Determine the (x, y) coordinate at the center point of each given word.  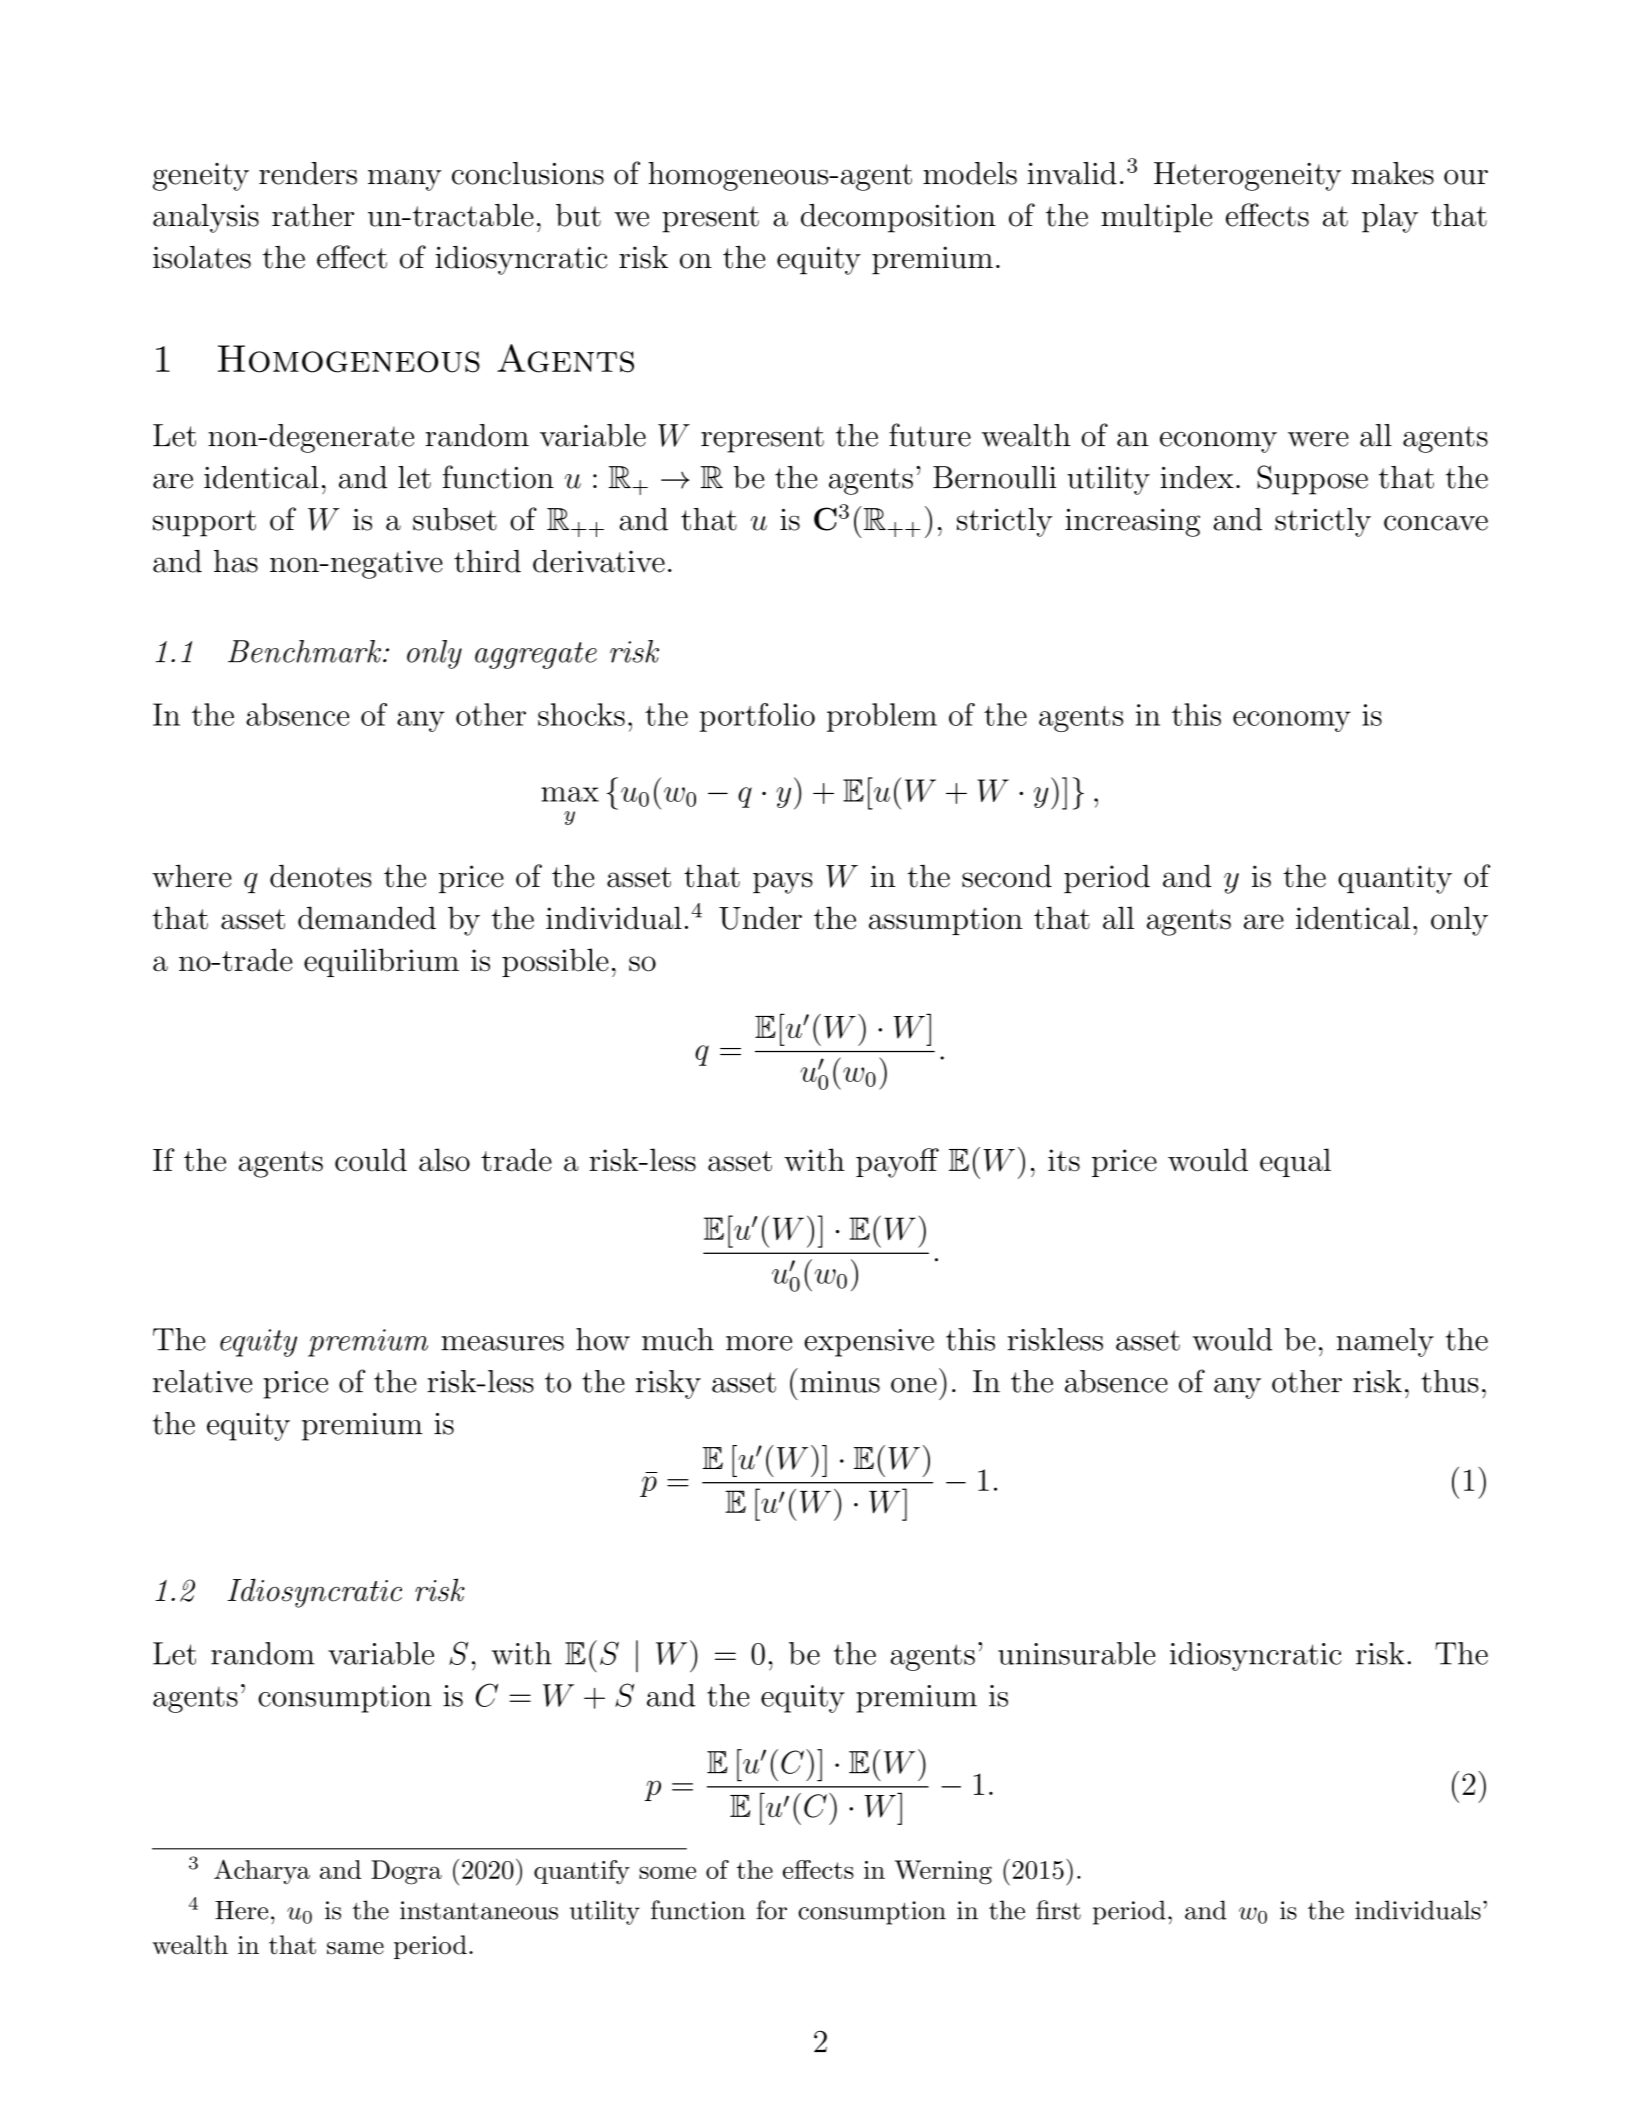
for (772, 1910)
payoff (897, 1163)
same (355, 1948)
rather (313, 215)
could (371, 1160)
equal (1295, 1162)
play (1390, 218)
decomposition (898, 218)
